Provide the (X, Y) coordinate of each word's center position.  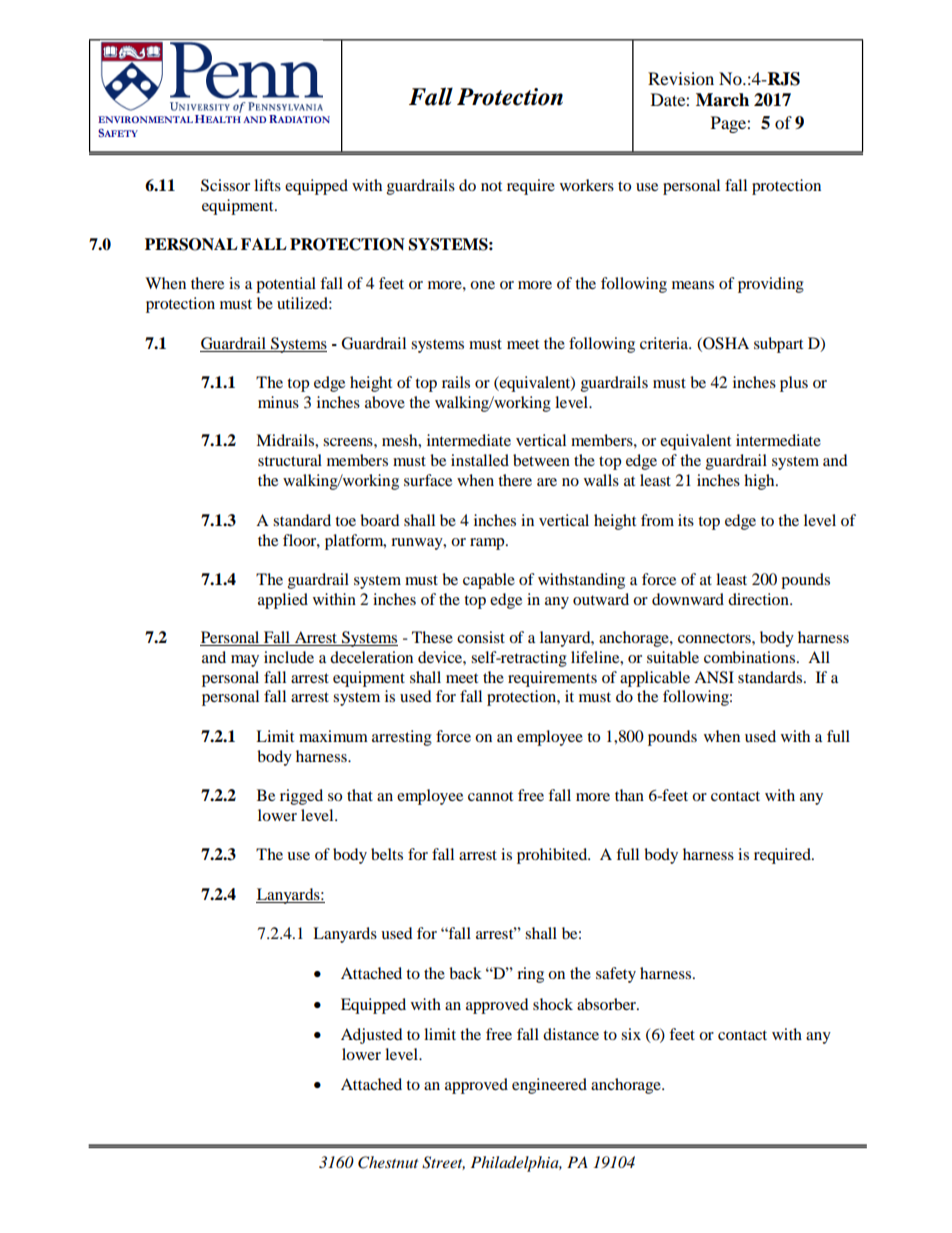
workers (587, 185)
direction (759, 599)
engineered (549, 1086)
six (631, 1034)
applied (283, 601)
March (722, 100)
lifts (267, 185)
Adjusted (372, 1036)
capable (489, 581)
